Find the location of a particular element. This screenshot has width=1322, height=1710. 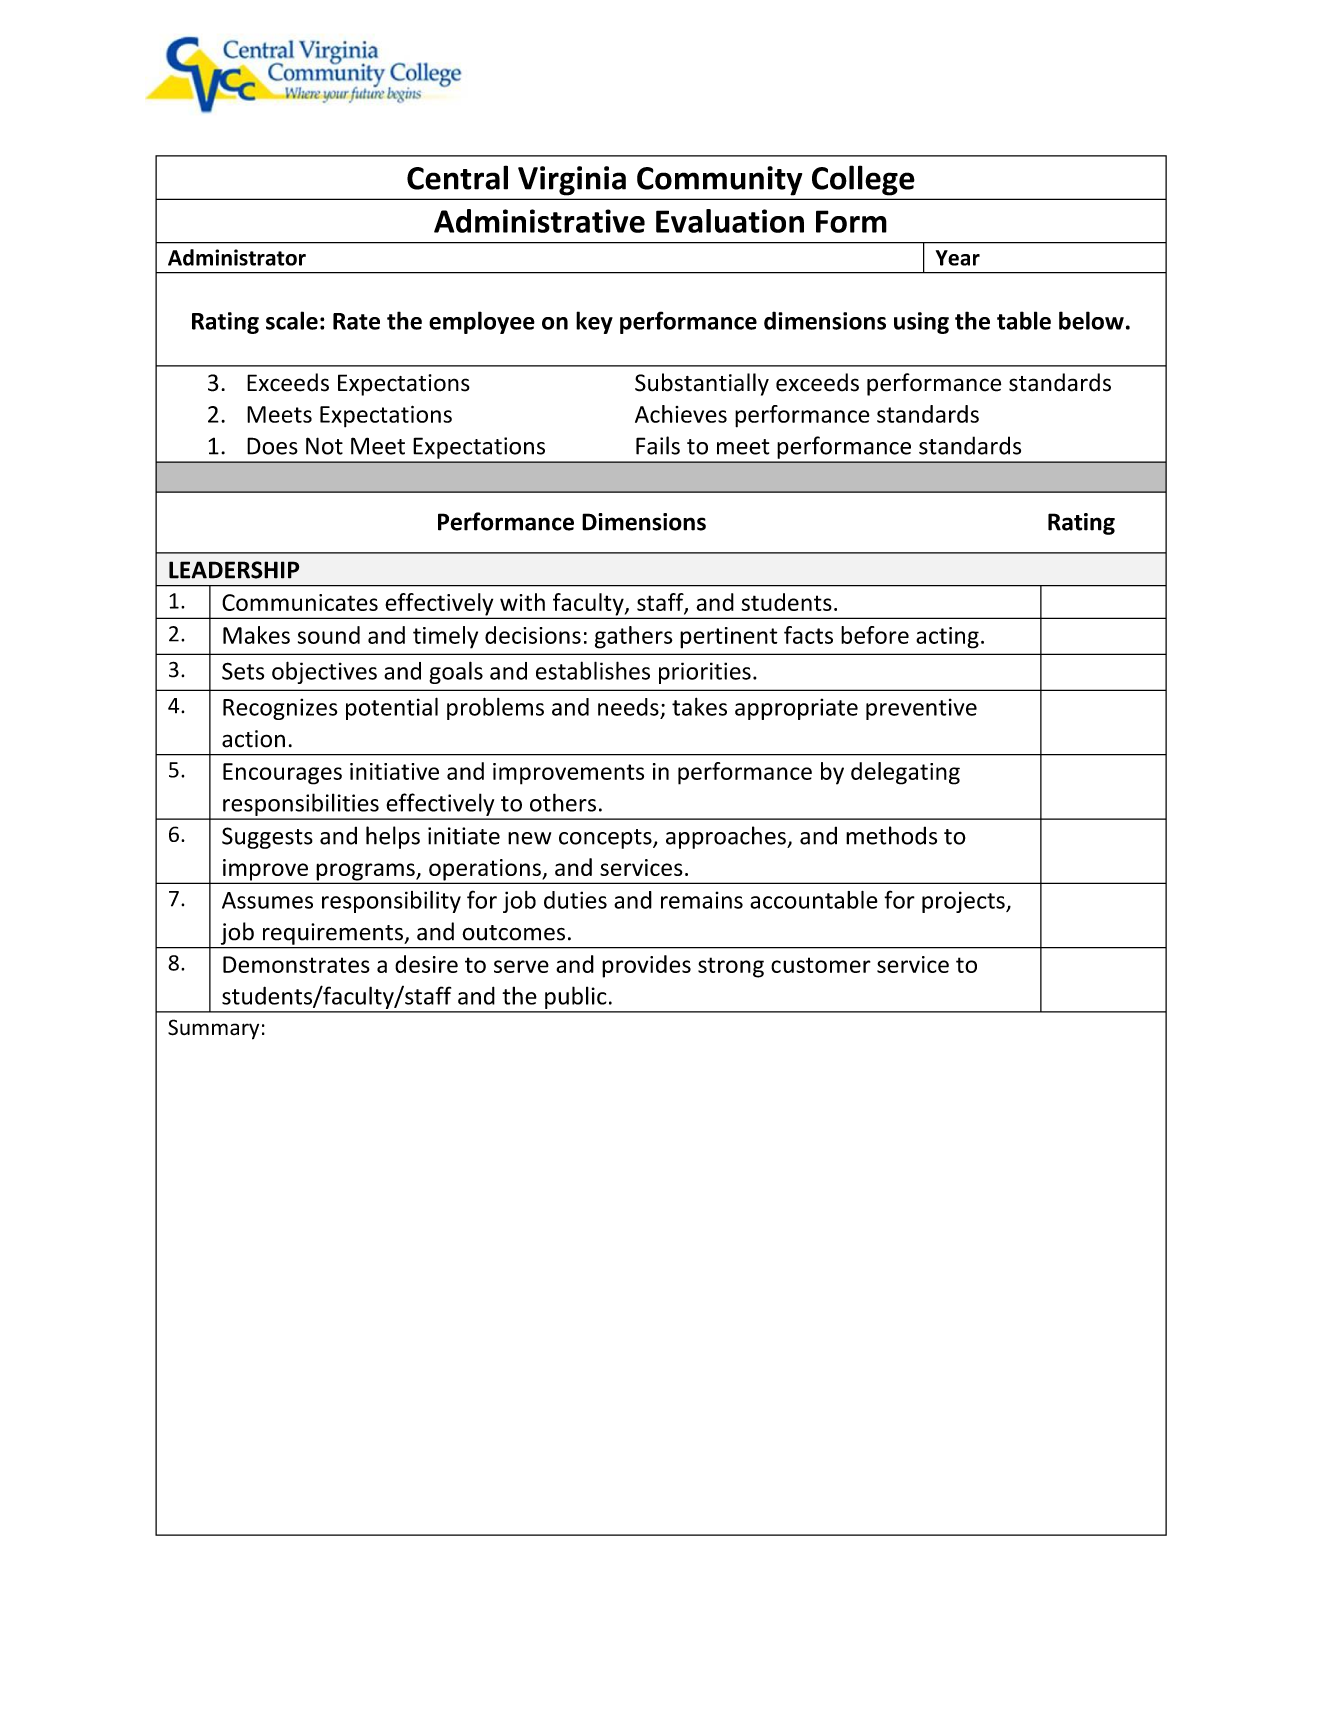

customer is located at coordinates (821, 965).
